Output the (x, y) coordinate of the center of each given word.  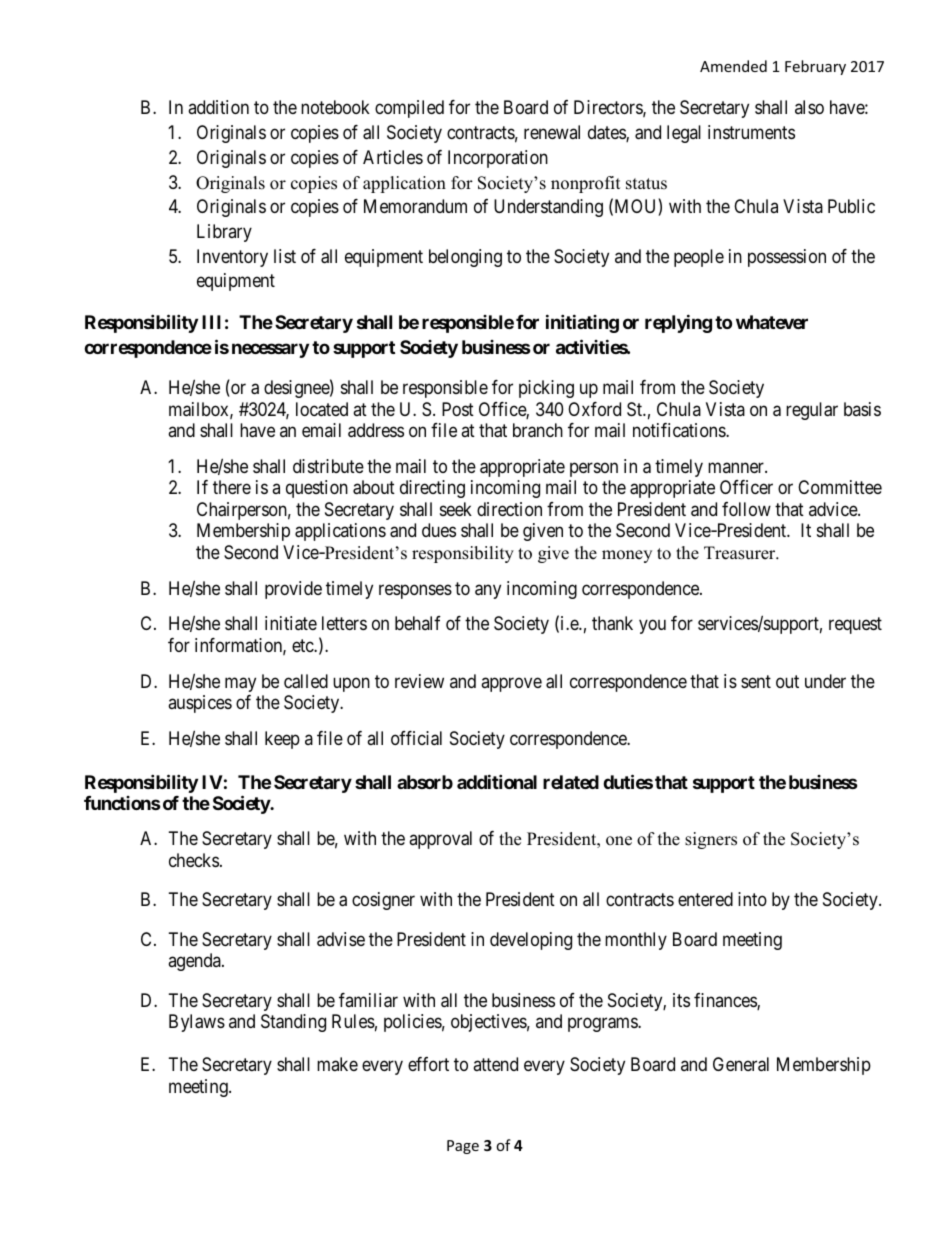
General (741, 1064)
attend (495, 1064)
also (809, 107)
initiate (291, 623)
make (337, 1064)
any (488, 591)
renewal (552, 132)
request (855, 626)
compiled (409, 109)
